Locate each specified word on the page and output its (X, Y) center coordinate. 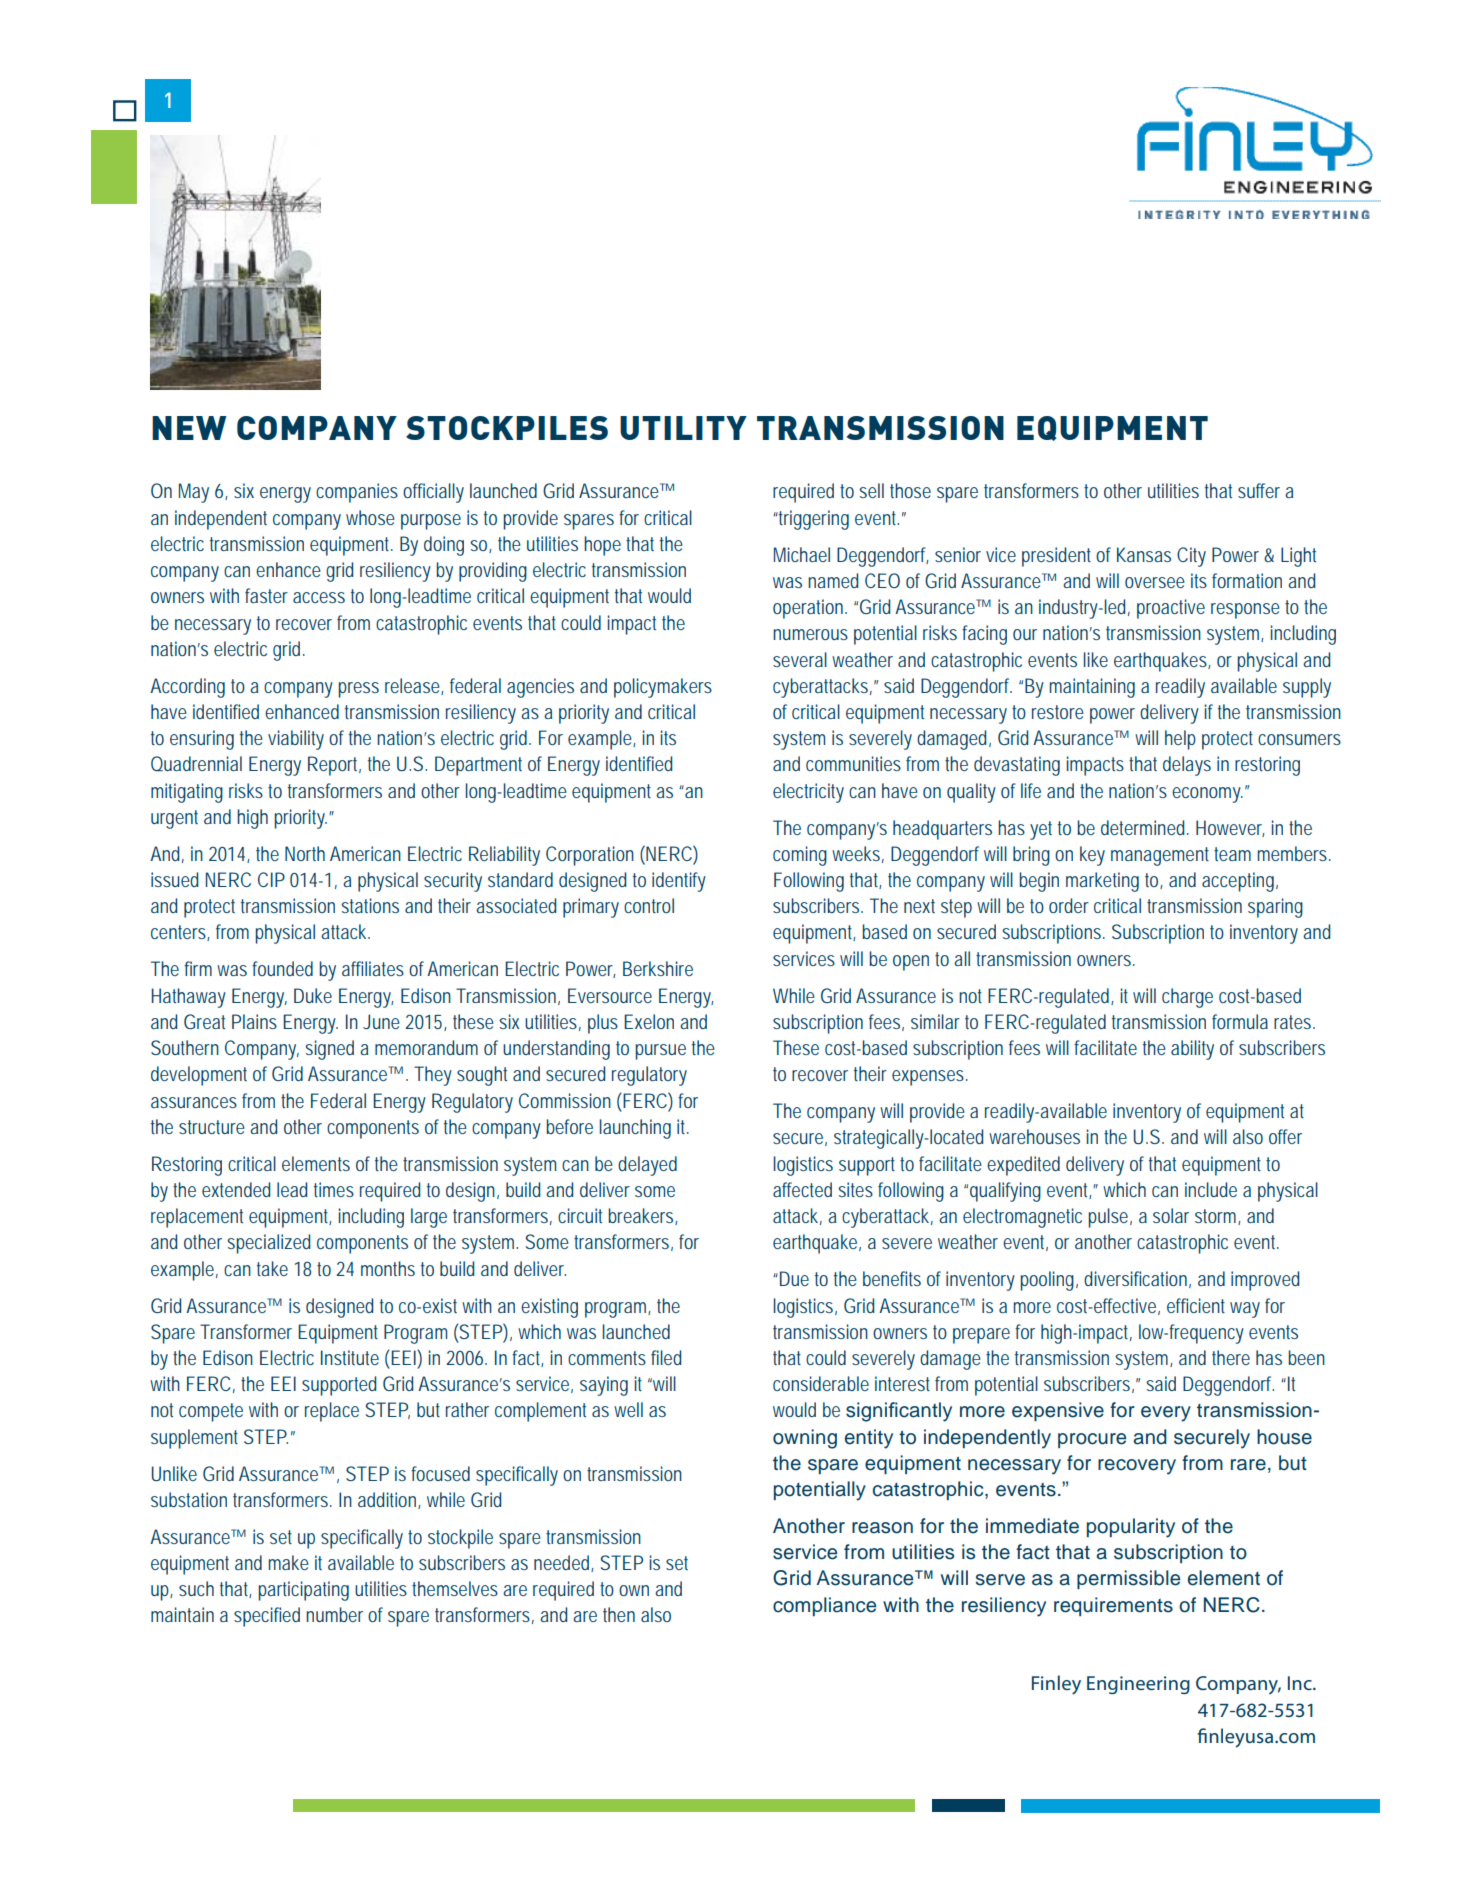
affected (802, 1189)
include (1211, 1189)
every (1166, 1414)
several (800, 659)
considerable (821, 1383)
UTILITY (683, 428)
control (649, 905)
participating (304, 1591)
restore (1058, 712)
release (414, 686)
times (334, 1189)
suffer (1262, 490)
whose (370, 517)
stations (370, 905)
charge (1187, 998)
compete (211, 1412)
